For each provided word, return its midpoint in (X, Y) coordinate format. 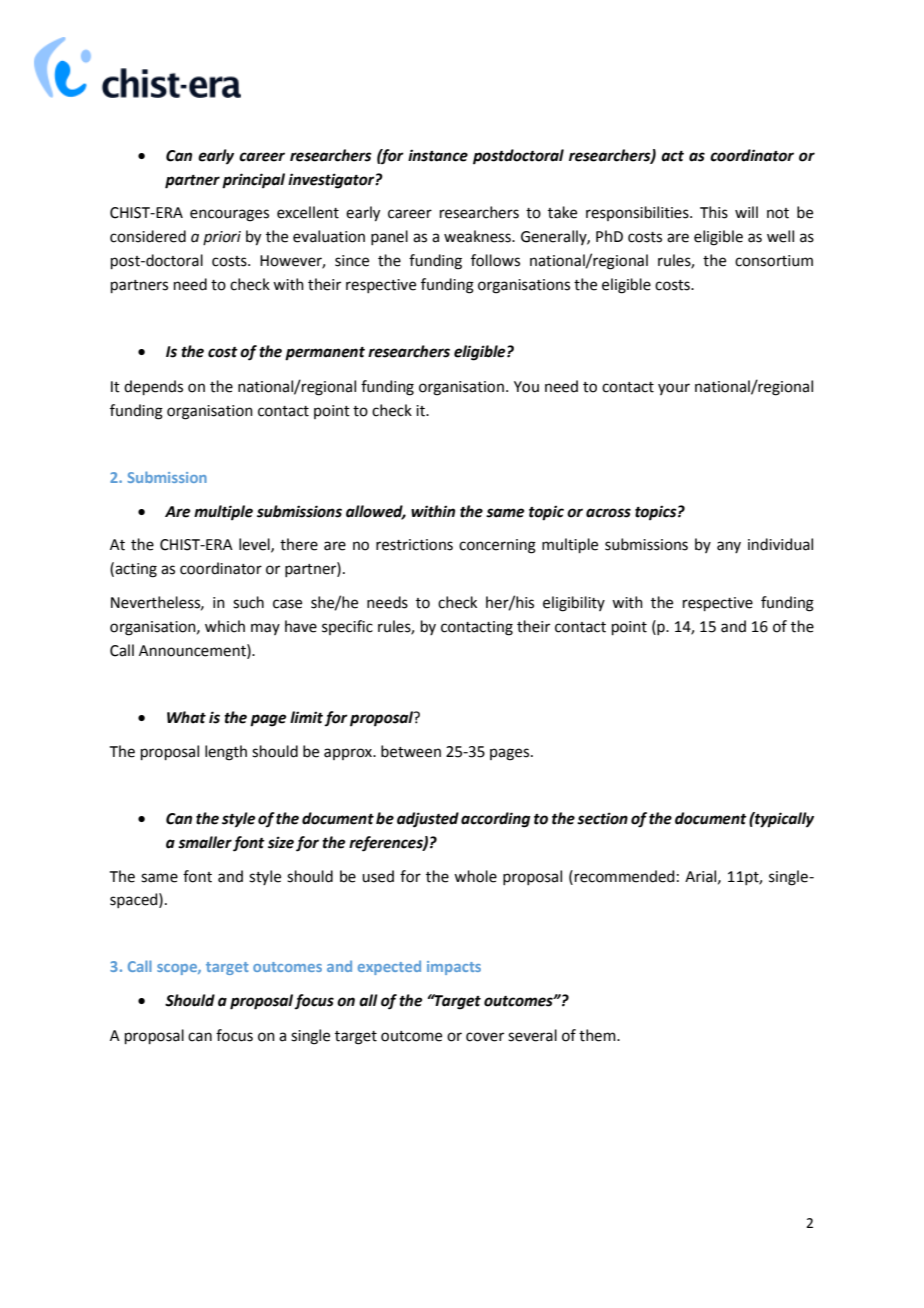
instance (438, 155)
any (729, 547)
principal (253, 181)
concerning (497, 546)
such (248, 602)
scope (178, 969)
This (714, 212)
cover (485, 1037)
